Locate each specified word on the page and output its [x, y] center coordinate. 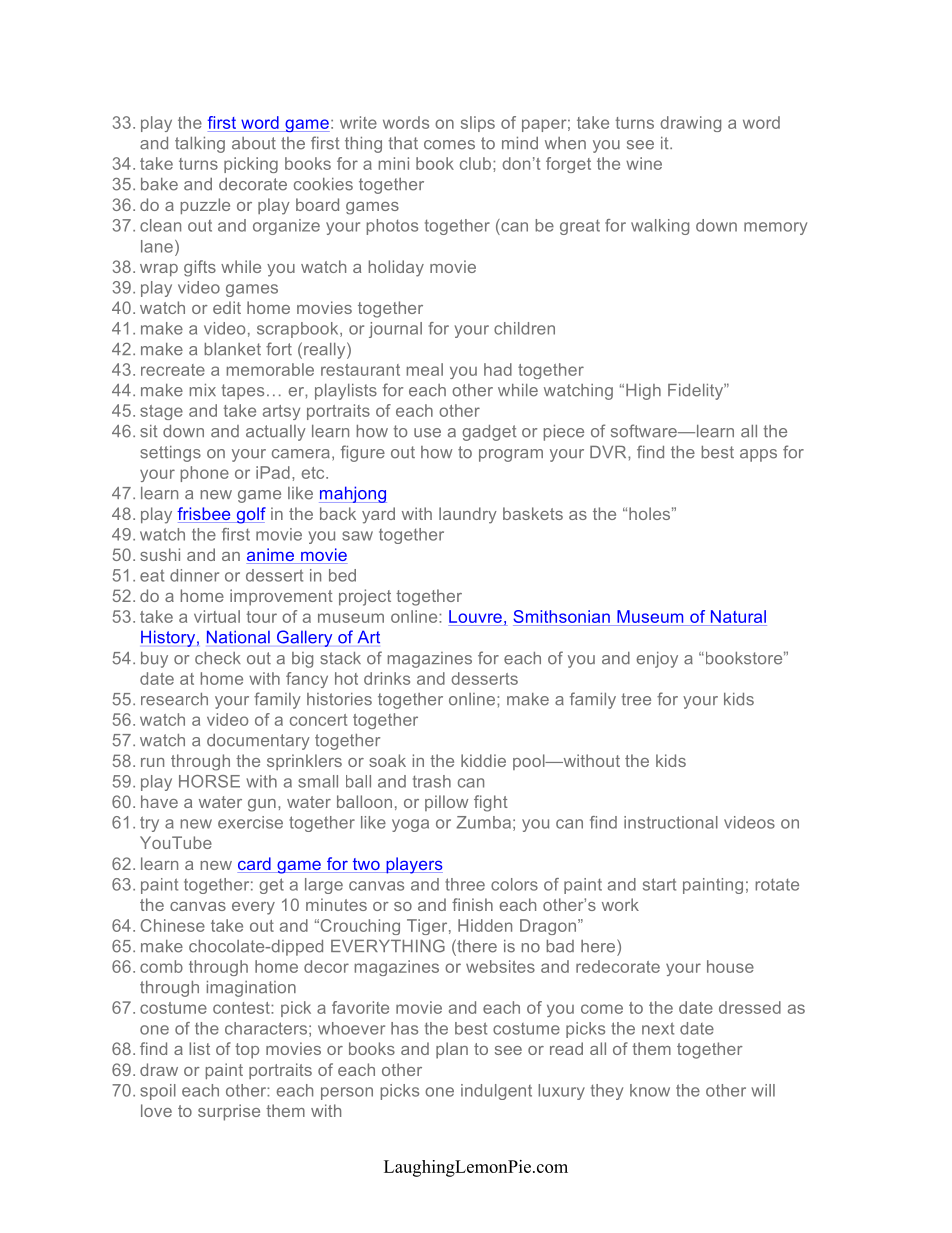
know [650, 1090]
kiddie [483, 760]
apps [758, 455]
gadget [489, 433]
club [475, 163]
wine [644, 163]
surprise [229, 1112]
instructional [671, 822]
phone [205, 474]
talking [200, 145]
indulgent [496, 1092]
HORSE [209, 781]
